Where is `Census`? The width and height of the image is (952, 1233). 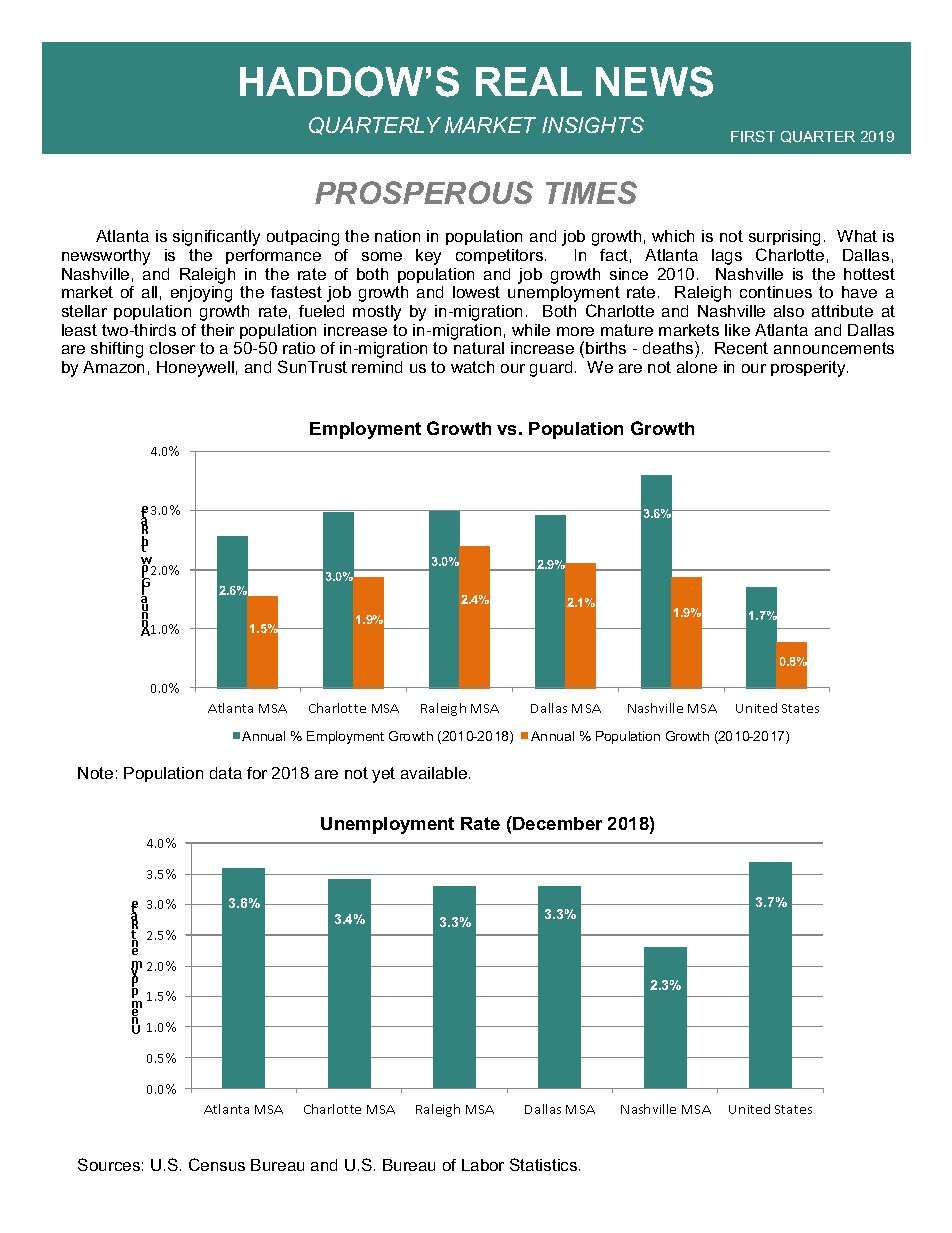 Census is located at coordinates (217, 1164).
